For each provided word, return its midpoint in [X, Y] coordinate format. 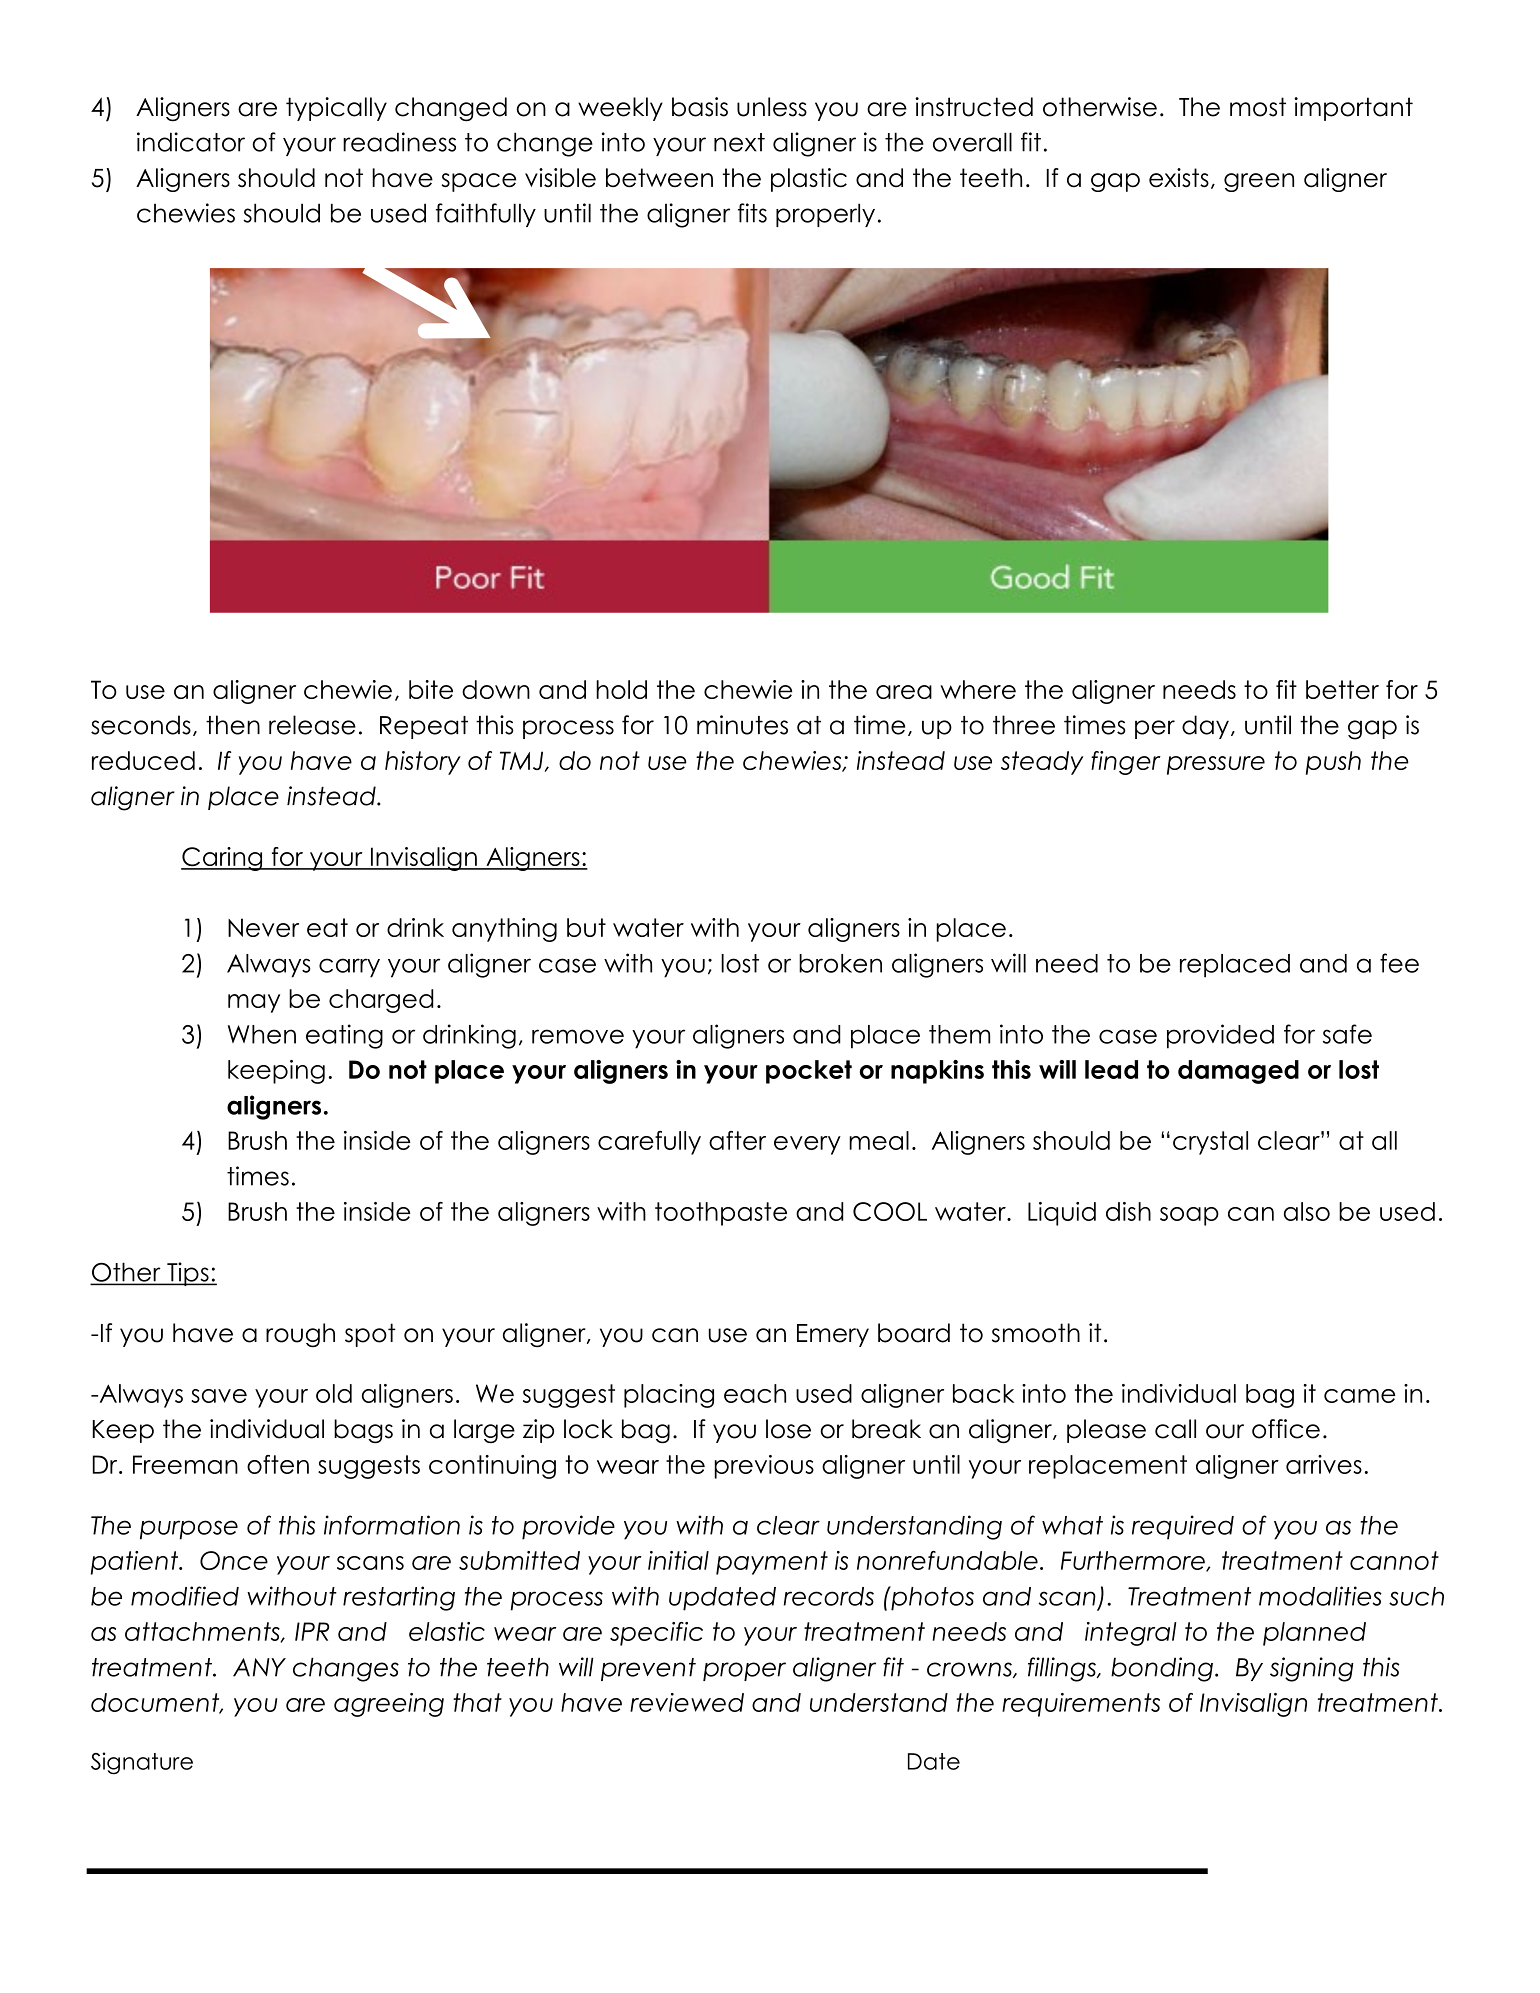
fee [1399, 963]
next [739, 142]
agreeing [389, 1705]
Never [263, 927]
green [1259, 182]
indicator [191, 142]
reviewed [687, 1702]
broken [840, 963]
